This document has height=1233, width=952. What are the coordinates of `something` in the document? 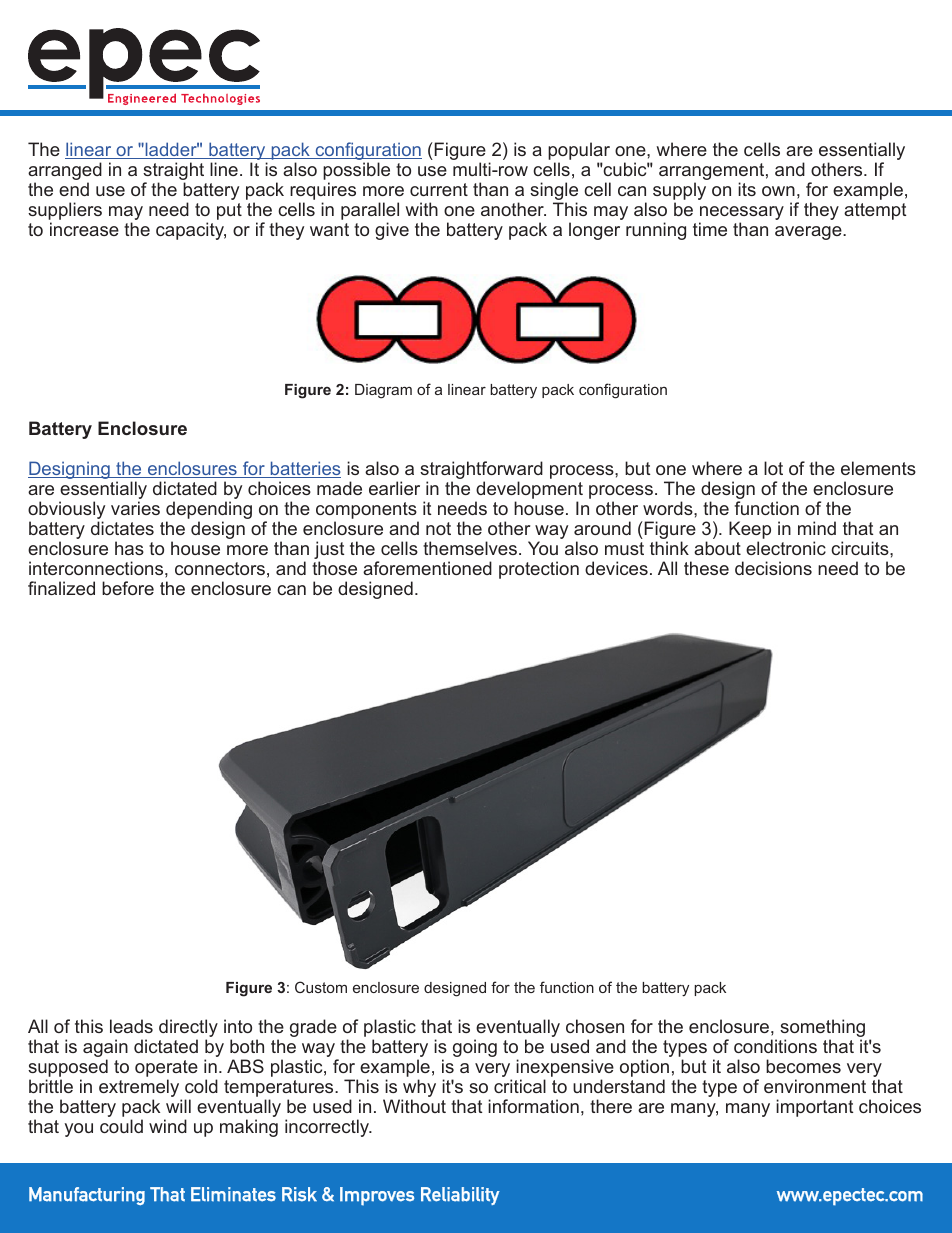 It's located at (822, 1029).
